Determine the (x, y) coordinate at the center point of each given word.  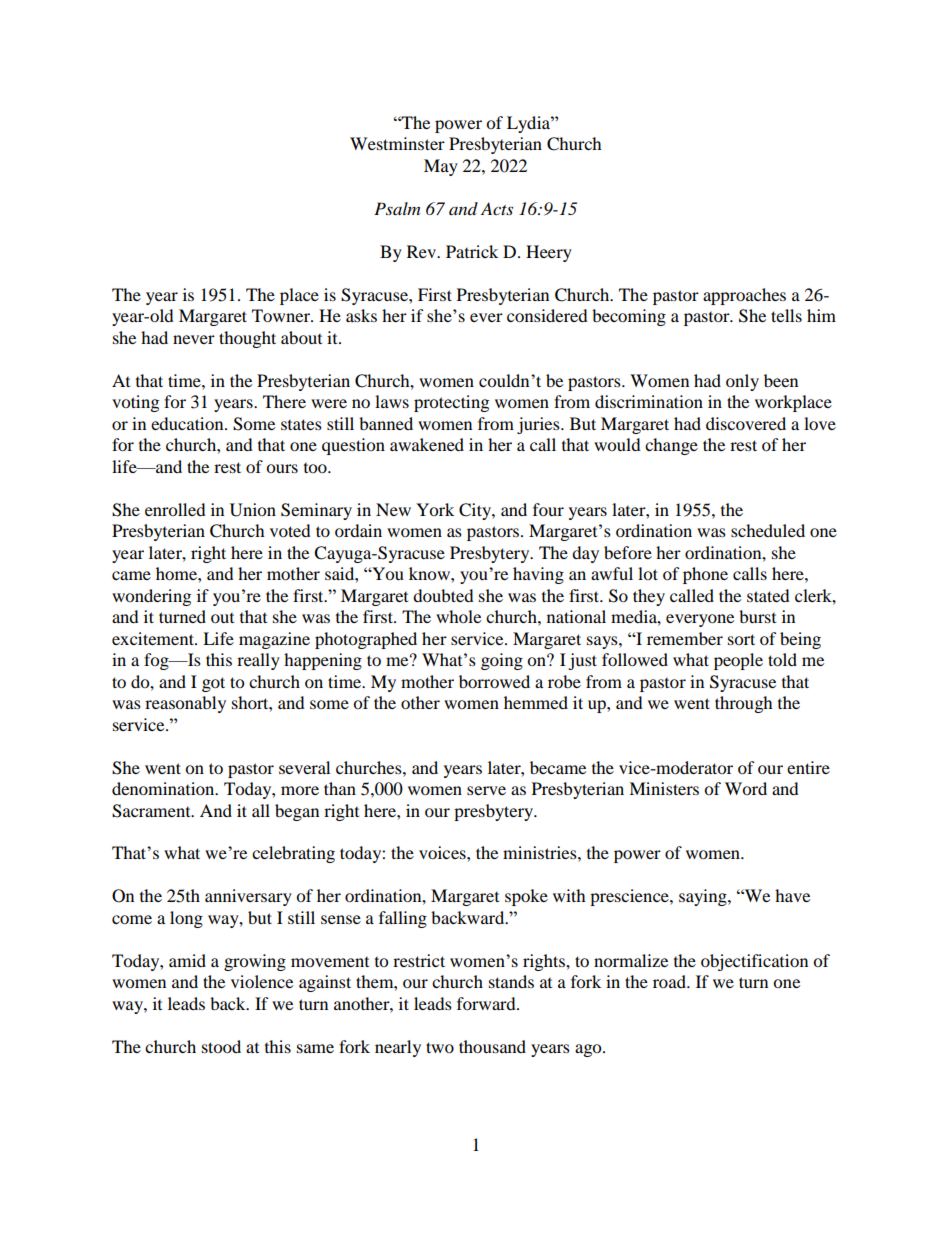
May (441, 167)
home (177, 573)
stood (221, 1046)
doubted (443, 595)
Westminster (397, 143)
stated (768, 595)
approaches (744, 296)
